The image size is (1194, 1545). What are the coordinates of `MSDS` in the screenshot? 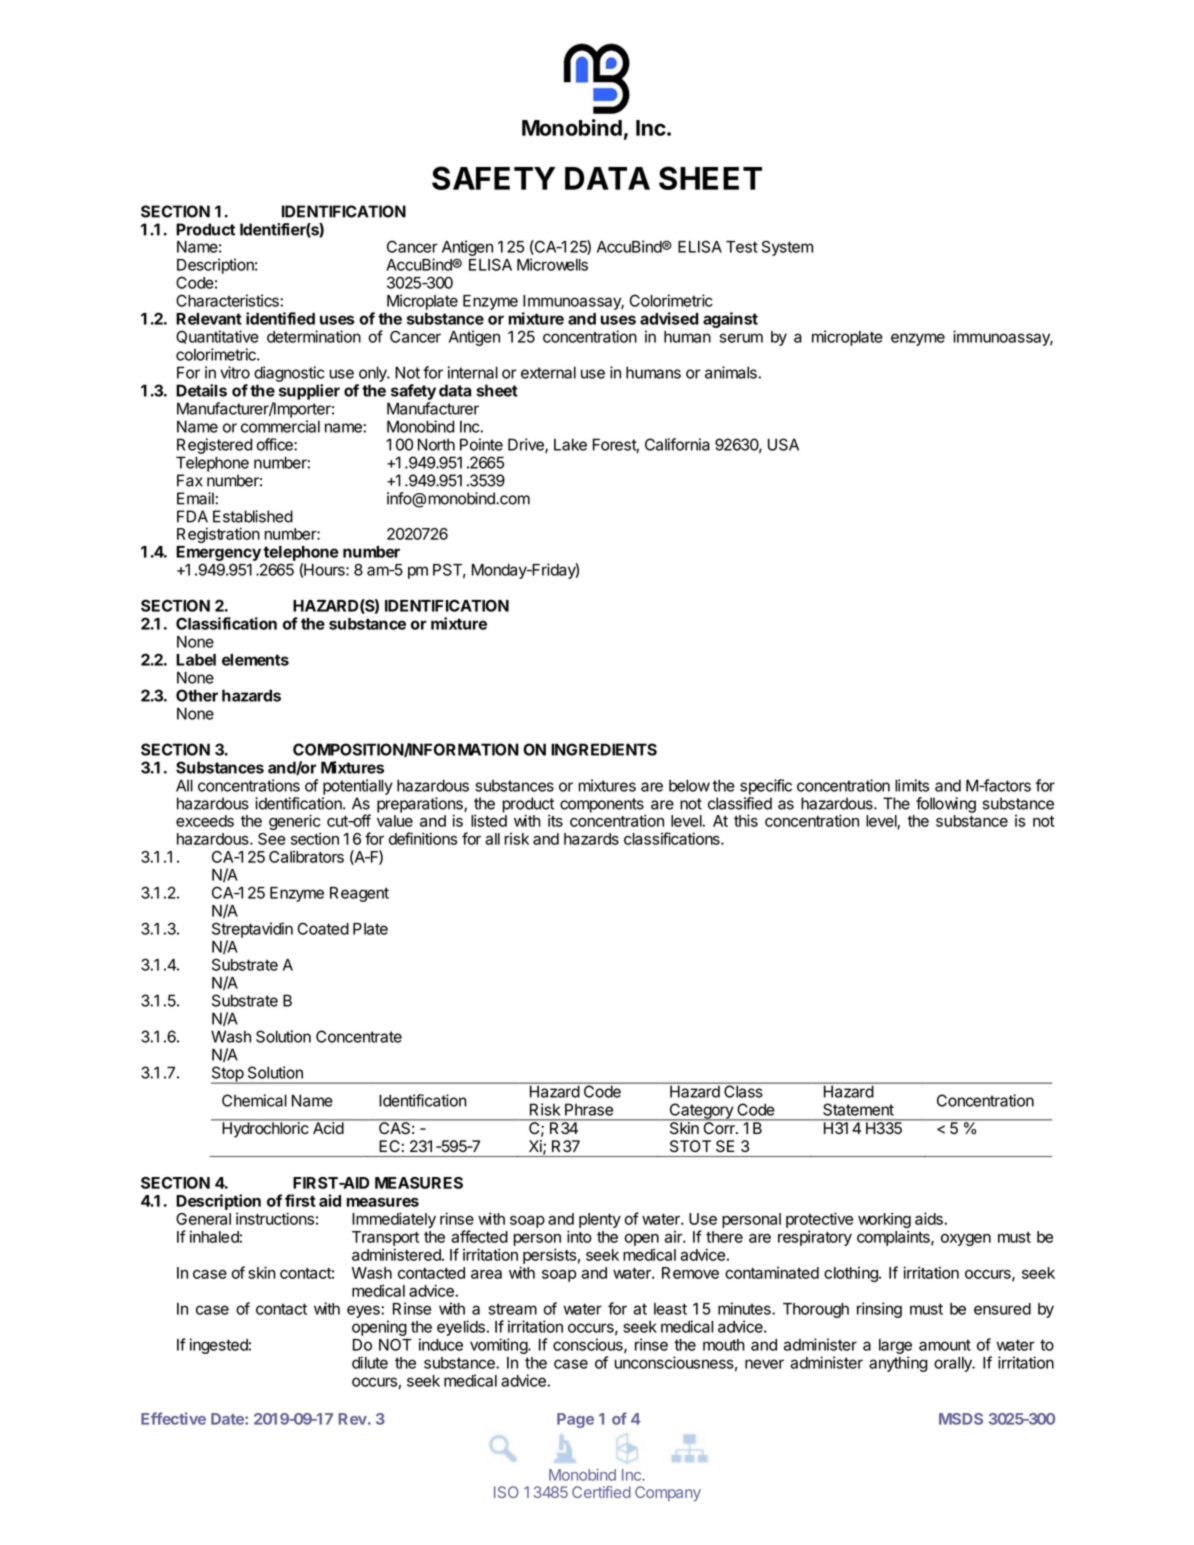 It's located at (961, 1419).
